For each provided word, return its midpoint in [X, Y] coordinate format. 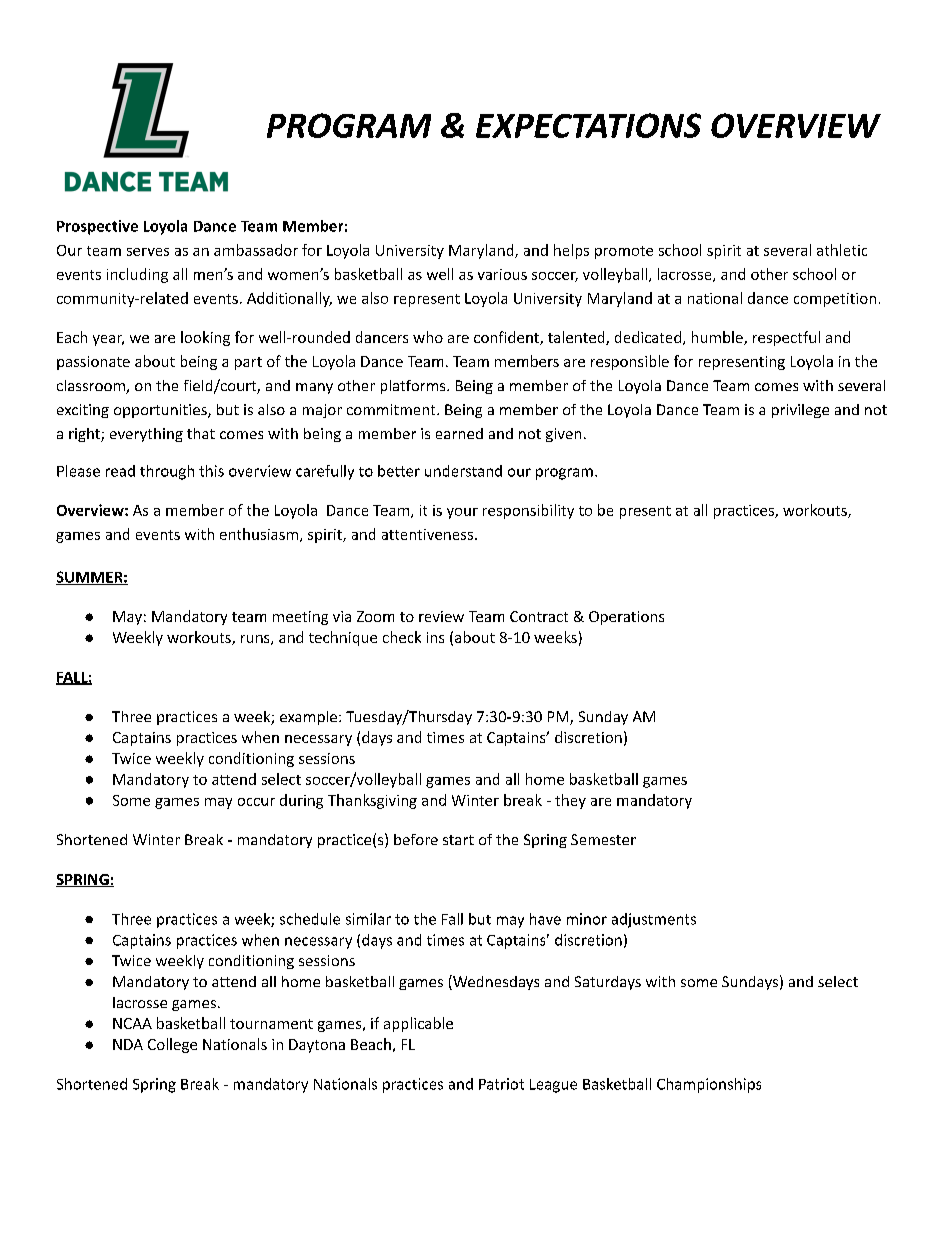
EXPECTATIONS [588, 125]
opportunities [161, 411]
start [458, 840]
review [441, 616]
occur [256, 802]
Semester [603, 839]
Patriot [501, 1084]
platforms [414, 387]
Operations [626, 618]
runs [256, 640]
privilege [800, 411]
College [172, 1045]
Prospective [97, 227]
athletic [842, 250]
